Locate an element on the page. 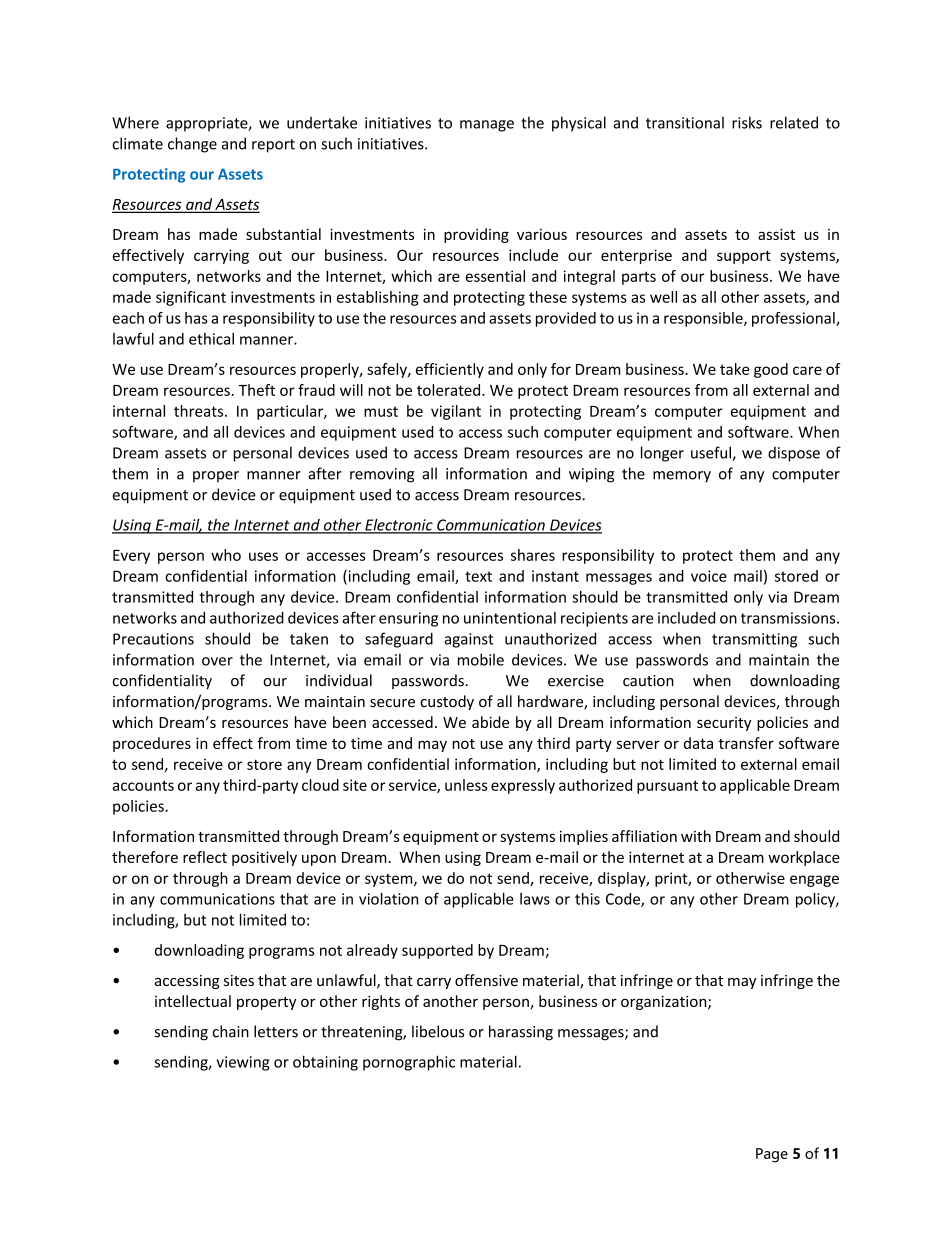 The height and width of the image is (1233, 952). unless is located at coordinates (466, 785).
